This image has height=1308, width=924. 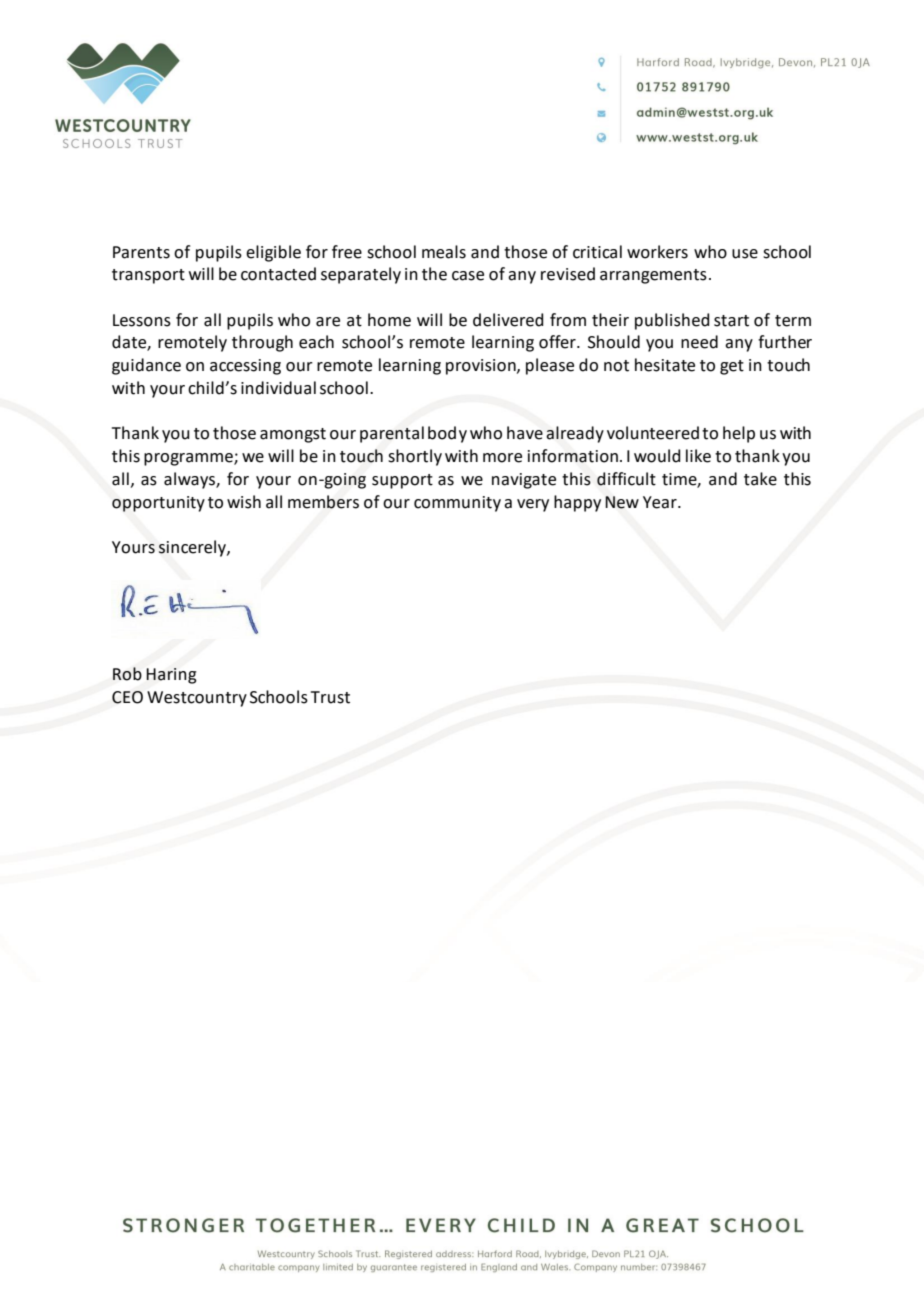 What do you see at coordinates (189, 459) in the image?
I see `programme` at bounding box center [189, 459].
